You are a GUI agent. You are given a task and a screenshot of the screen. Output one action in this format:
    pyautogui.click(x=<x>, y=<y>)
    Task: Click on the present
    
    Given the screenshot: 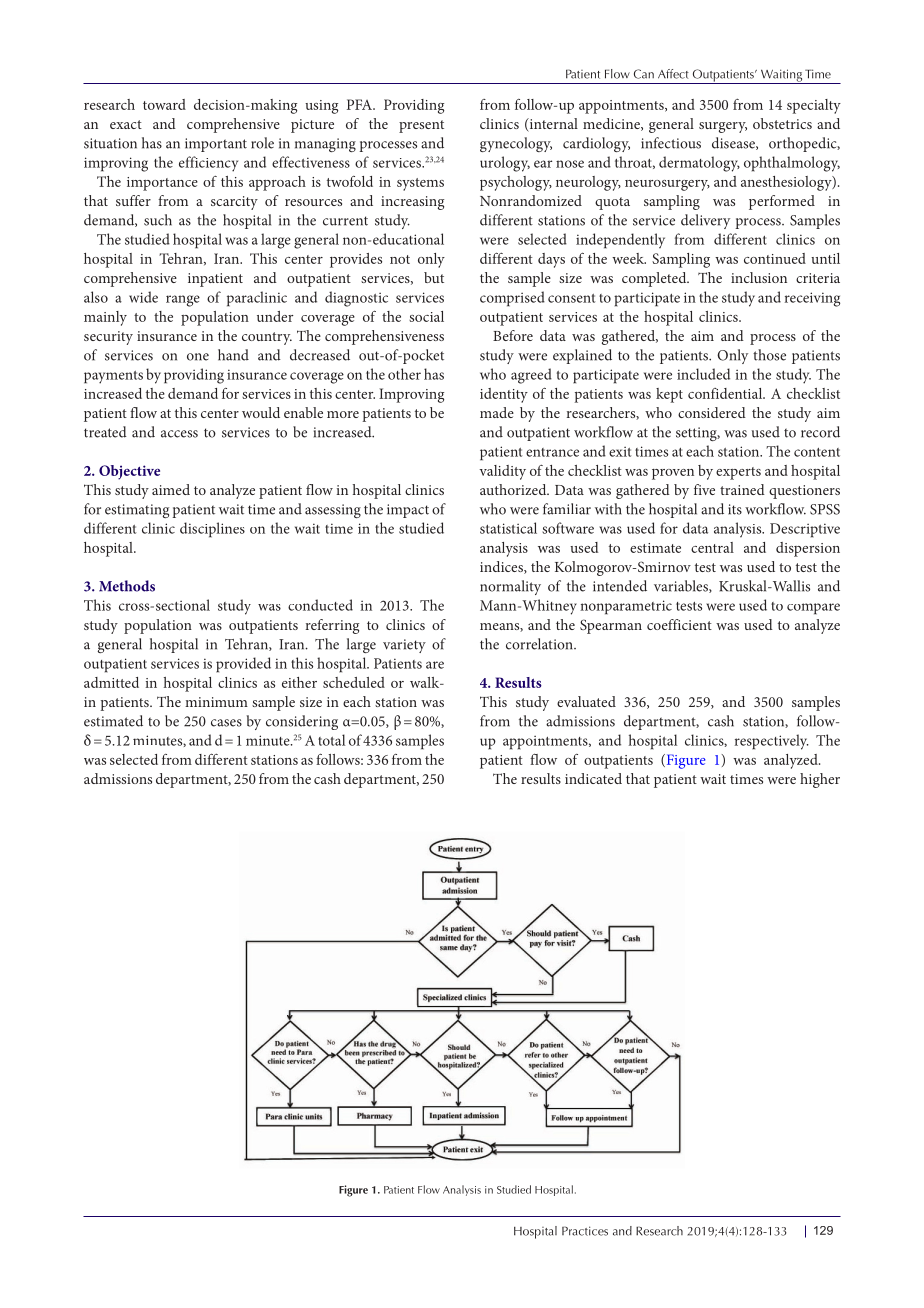 What is the action you would take?
    pyautogui.click(x=421, y=126)
